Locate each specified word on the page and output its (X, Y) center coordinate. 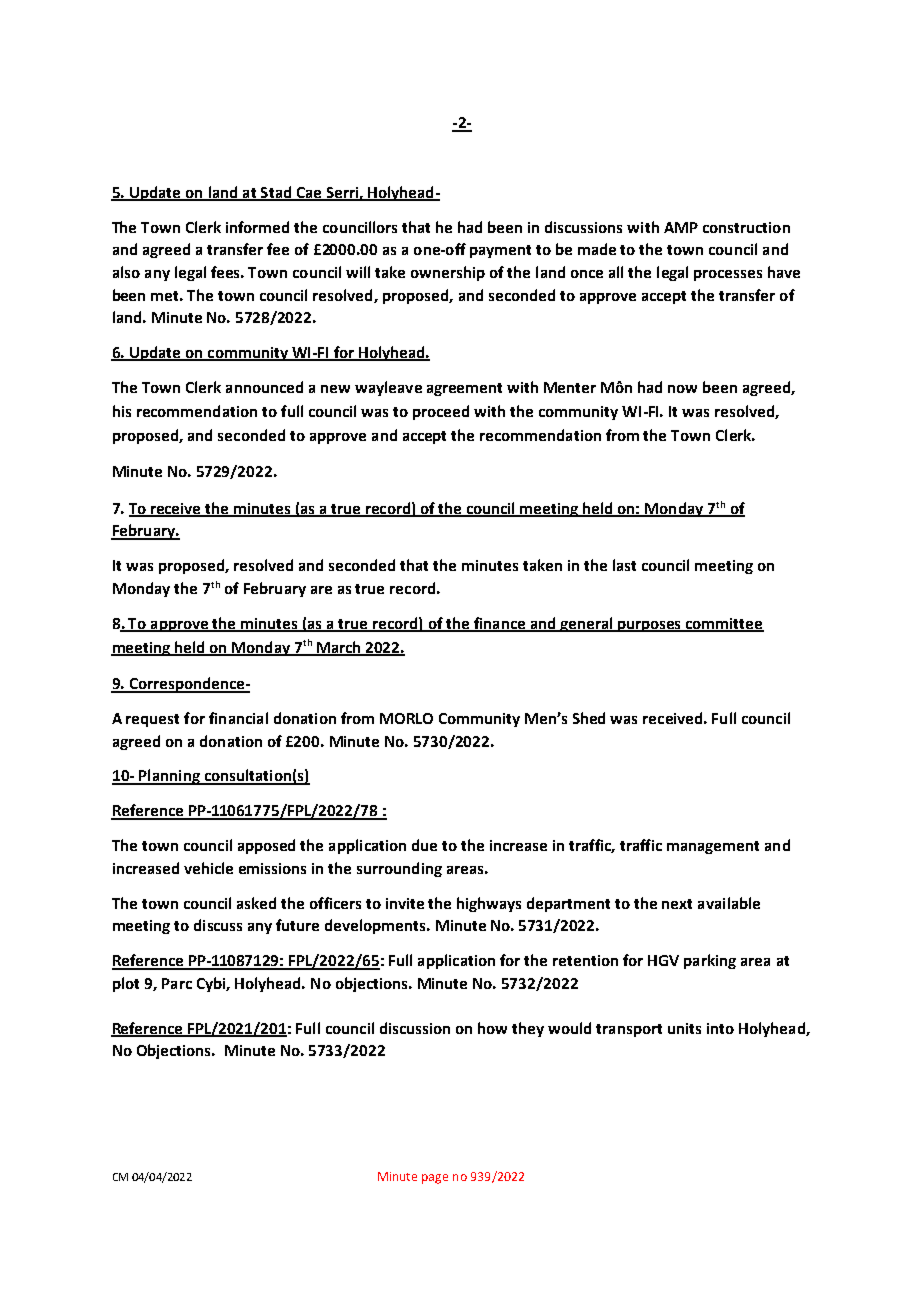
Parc (177, 983)
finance (499, 624)
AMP (681, 227)
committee (724, 624)
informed (257, 227)
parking (710, 961)
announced (264, 387)
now (682, 389)
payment (500, 251)
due (424, 845)
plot (126, 984)
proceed (441, 412)
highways (489, 904)
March (339, 648)
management (713, 847)
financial (238, 718)
